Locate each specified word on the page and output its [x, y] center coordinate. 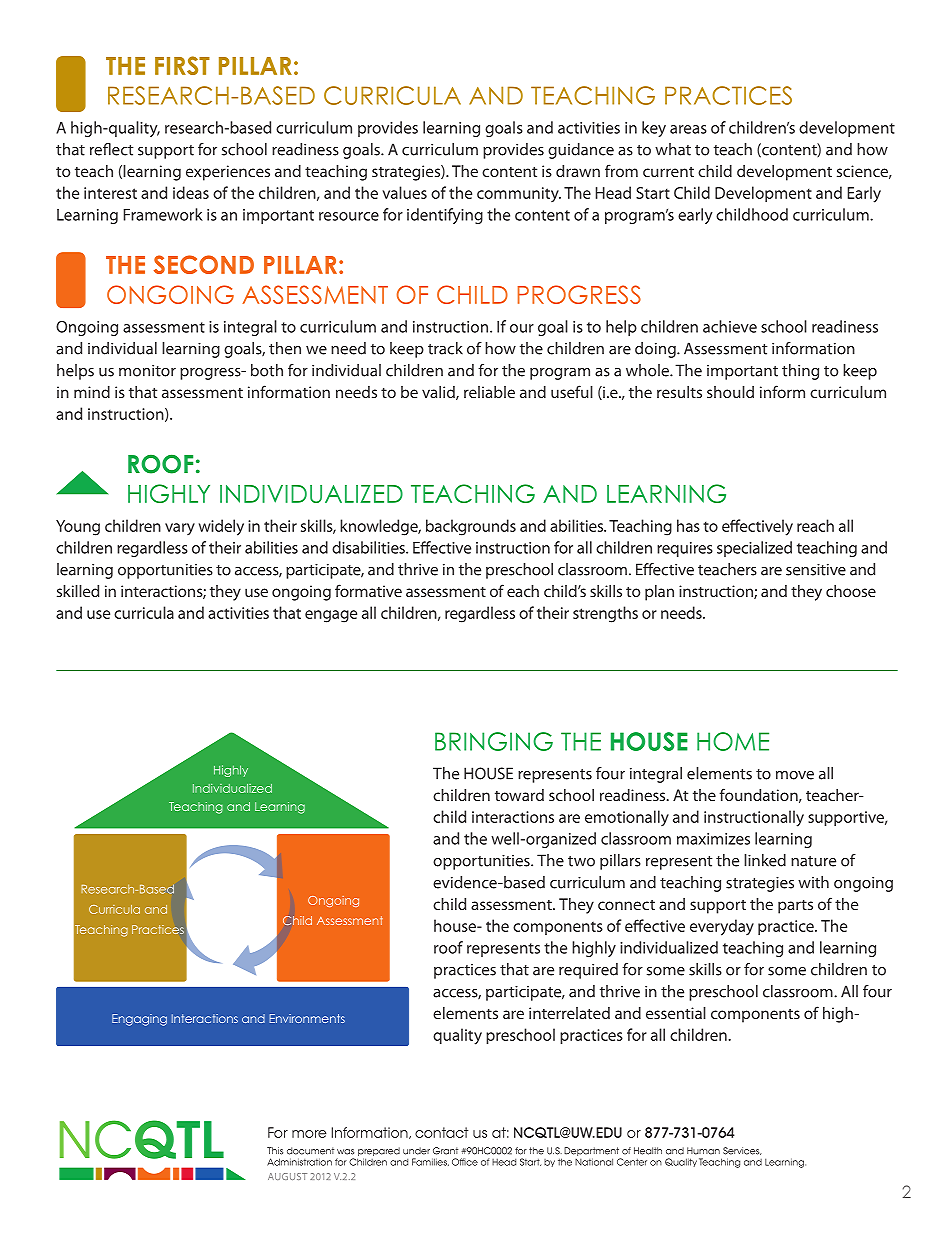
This [275, 1151]
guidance [581, 151]
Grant [445, 1151]
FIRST [182, 65]
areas [688, 129]
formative [368, 590]
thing [800, 372]
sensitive [816, 570]
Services [742, 1151]
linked [765, 860]
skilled [78, 591]
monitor [147, 371]
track [445, 348]
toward [519, 795]
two [581, 861]
